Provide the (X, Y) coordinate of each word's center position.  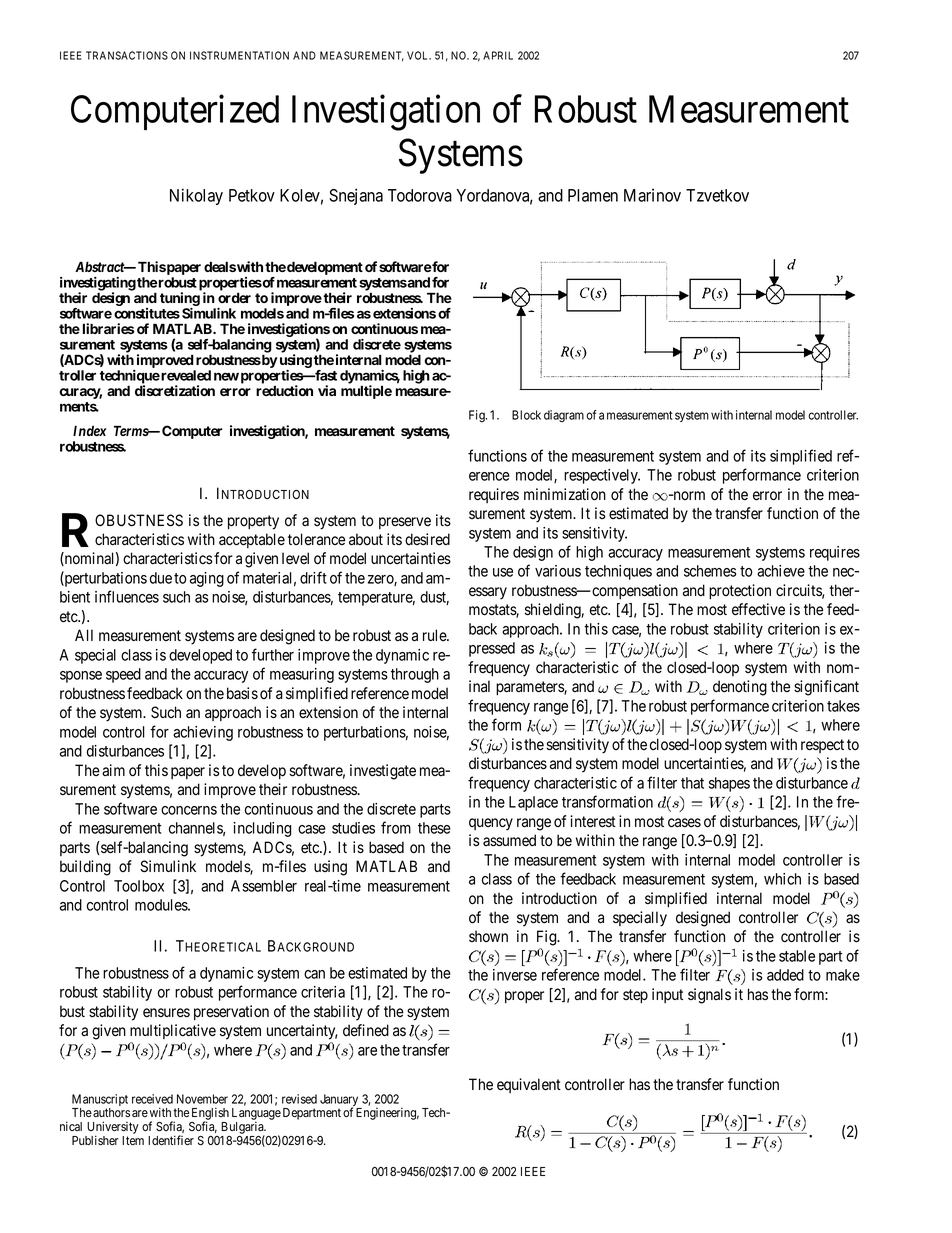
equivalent (529, 1085)
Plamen (593, 195)
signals (709, 996)
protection (740, 591)
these (434, 828)
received (152, 1099)
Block (526, 415)
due (161, 578)
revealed (185, 375)
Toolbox (139, 886)
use (503, 572)
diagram (564, 416)
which (782, 879)
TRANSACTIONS (127, 55)
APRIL (498, 55)
